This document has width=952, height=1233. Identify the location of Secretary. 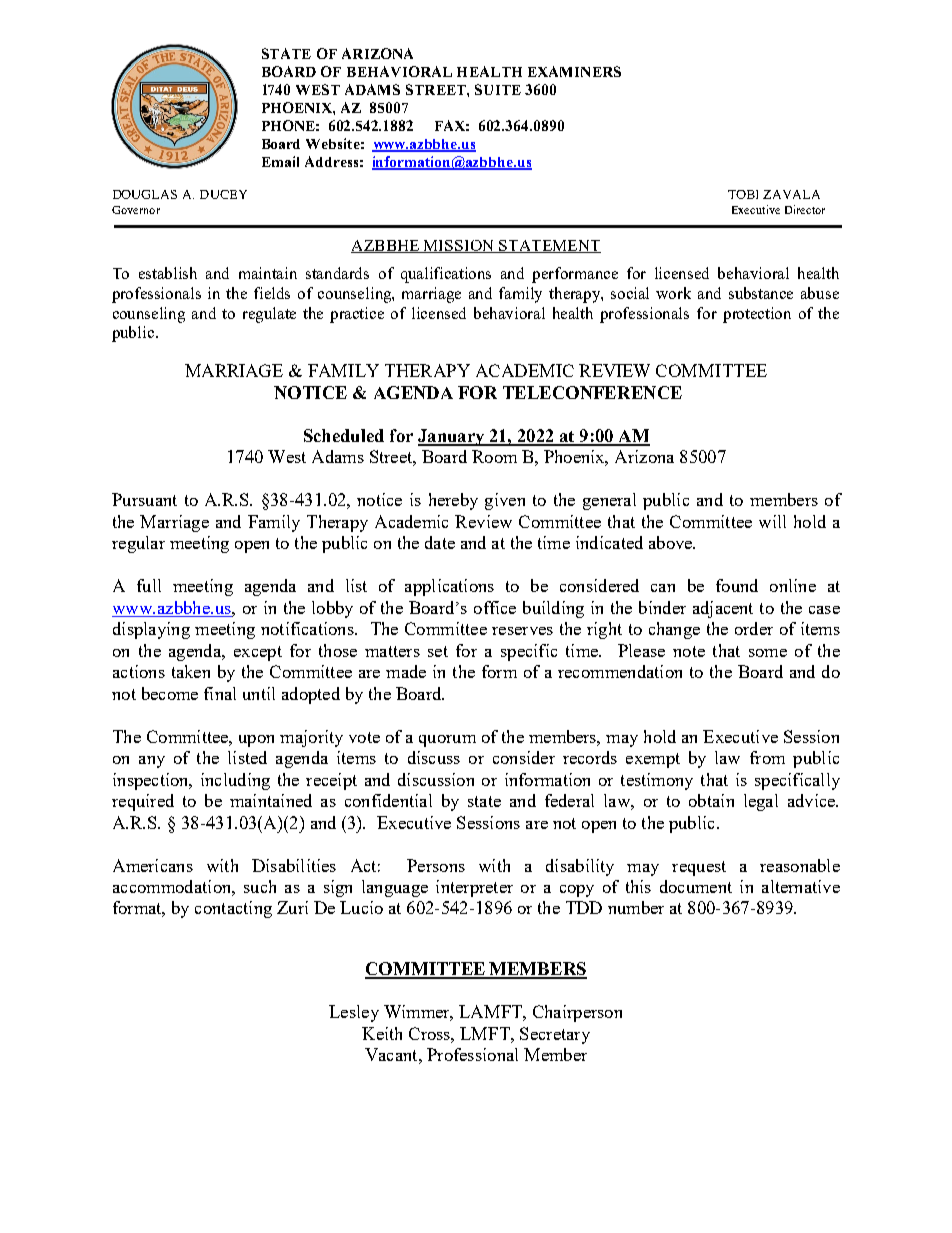
(555, 1035).
